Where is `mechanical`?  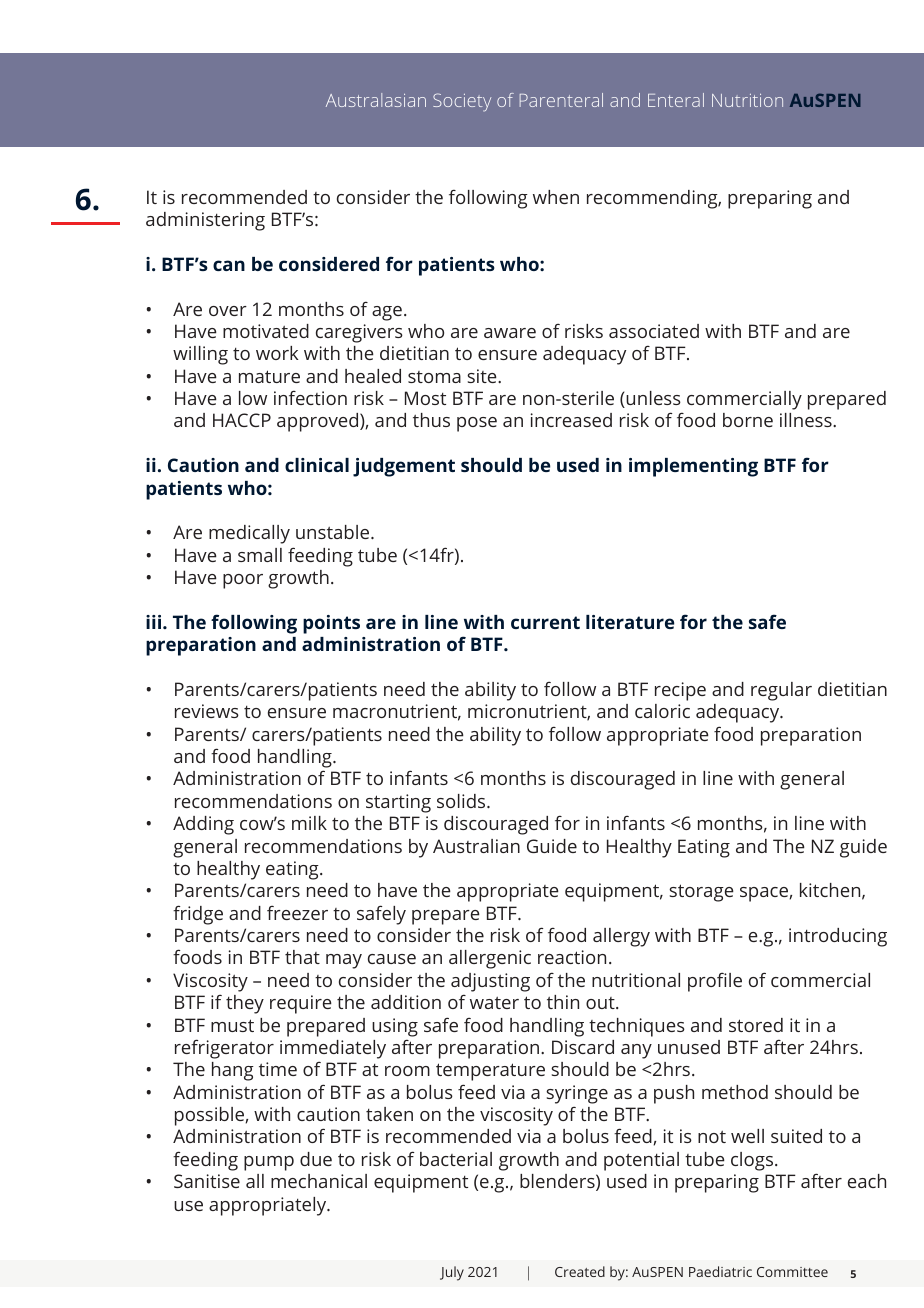
mechanical is located at coordinates (319, 1181).
